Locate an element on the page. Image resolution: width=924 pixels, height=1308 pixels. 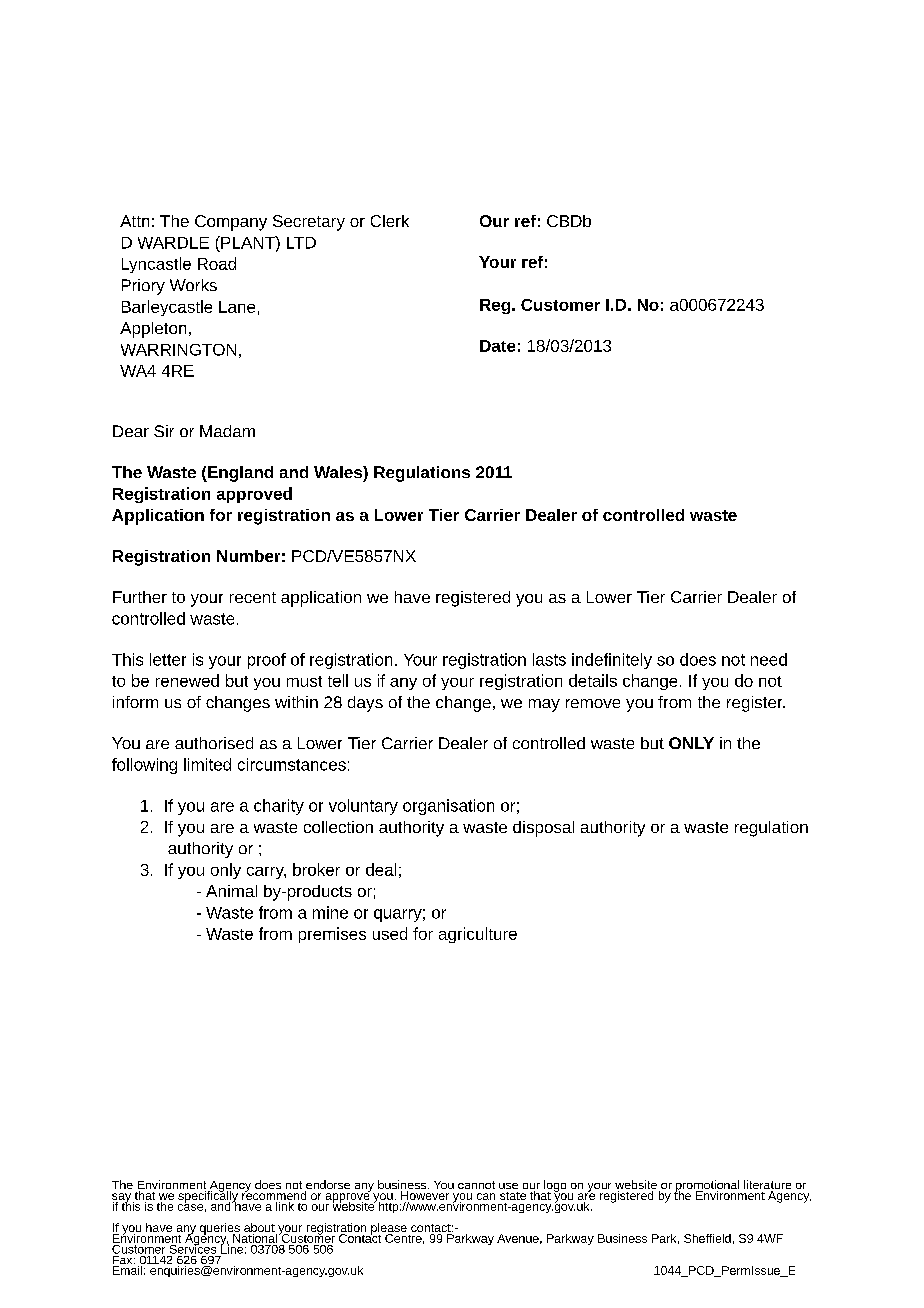
Road is located at coordinates (217, 263).
